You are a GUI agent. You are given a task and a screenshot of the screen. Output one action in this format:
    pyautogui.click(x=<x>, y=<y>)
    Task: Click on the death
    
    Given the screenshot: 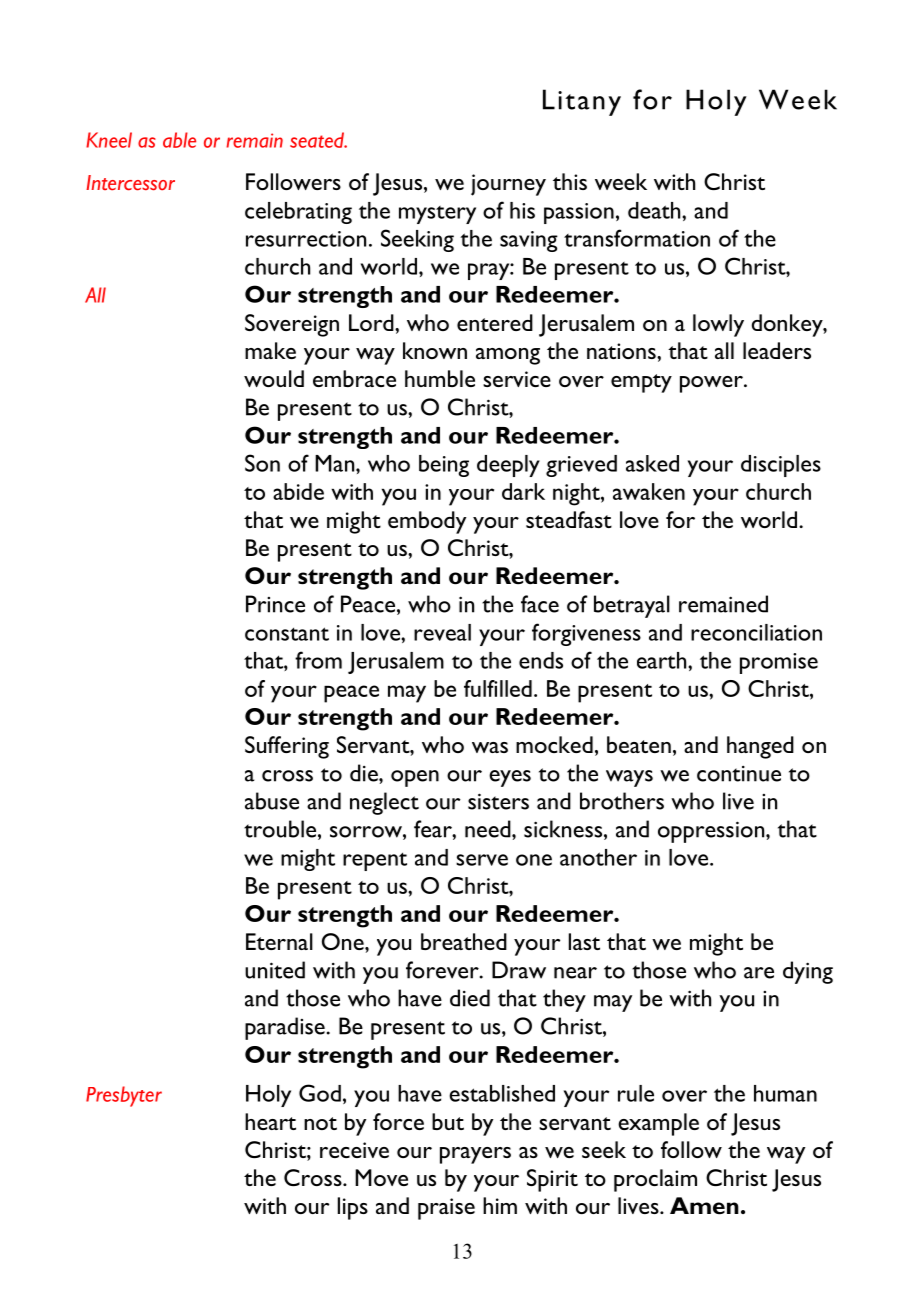 What is the action you would take?
    pyautogui.click(x=655, y=210)
